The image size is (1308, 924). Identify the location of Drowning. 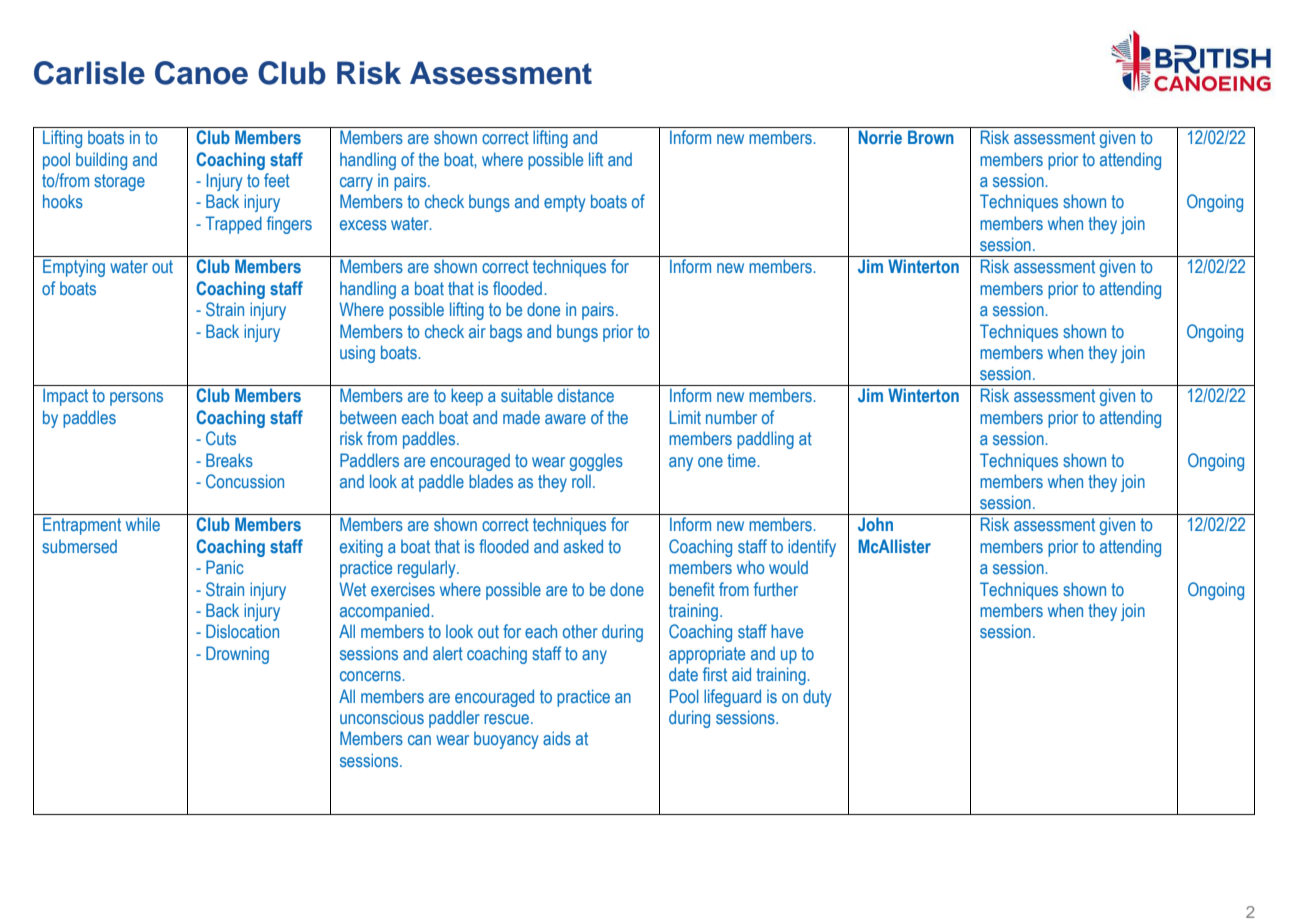
(237, 655).
